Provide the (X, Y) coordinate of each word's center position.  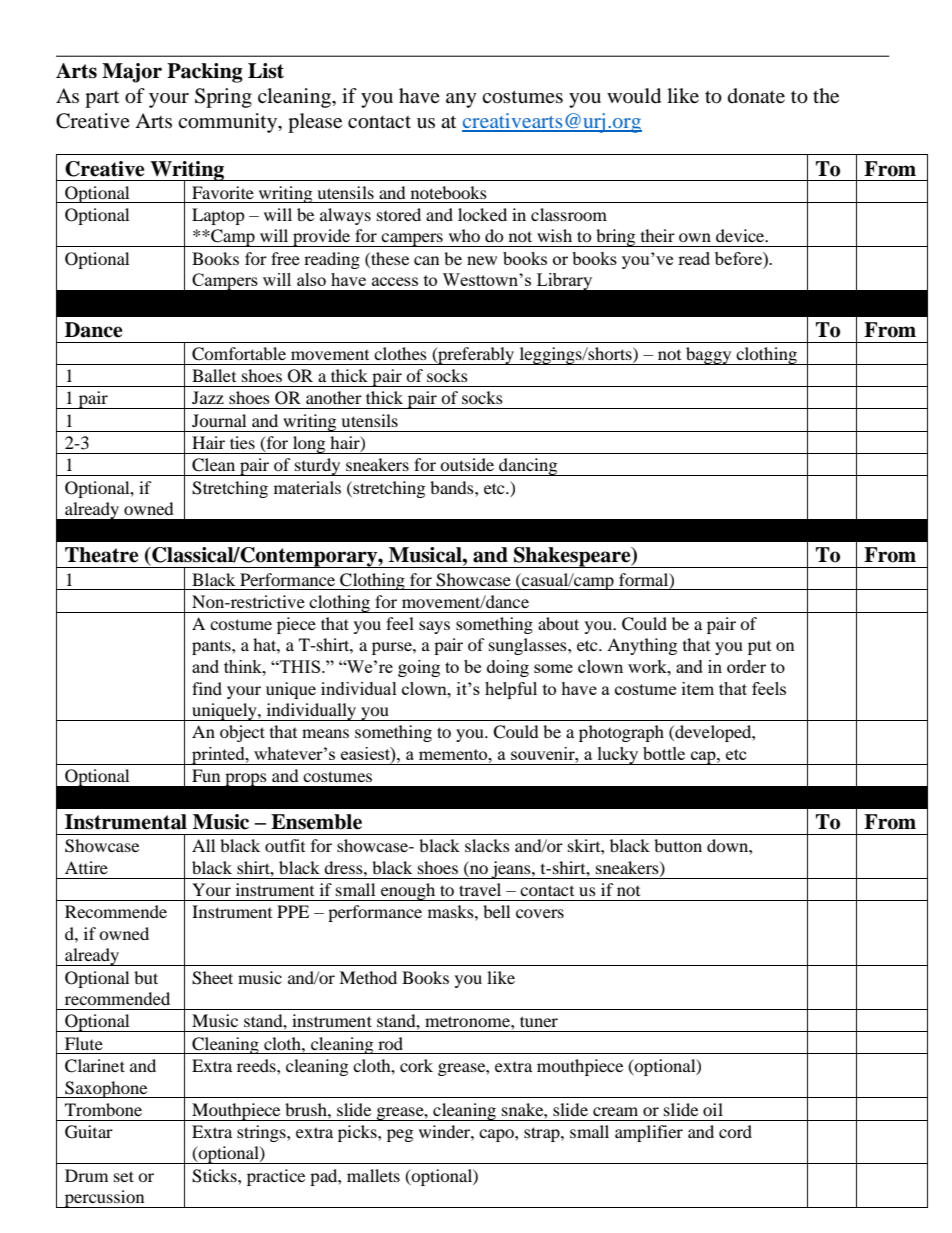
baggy (709, 356)
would (634, 96)
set (124, 1176)
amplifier (649, 1133)
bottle (664, 753)
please (315, 123)
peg (400, 1135)
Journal (219, 420)
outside (467, 464)
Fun (206, 775)
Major (132, 73)
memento (454, 754)
